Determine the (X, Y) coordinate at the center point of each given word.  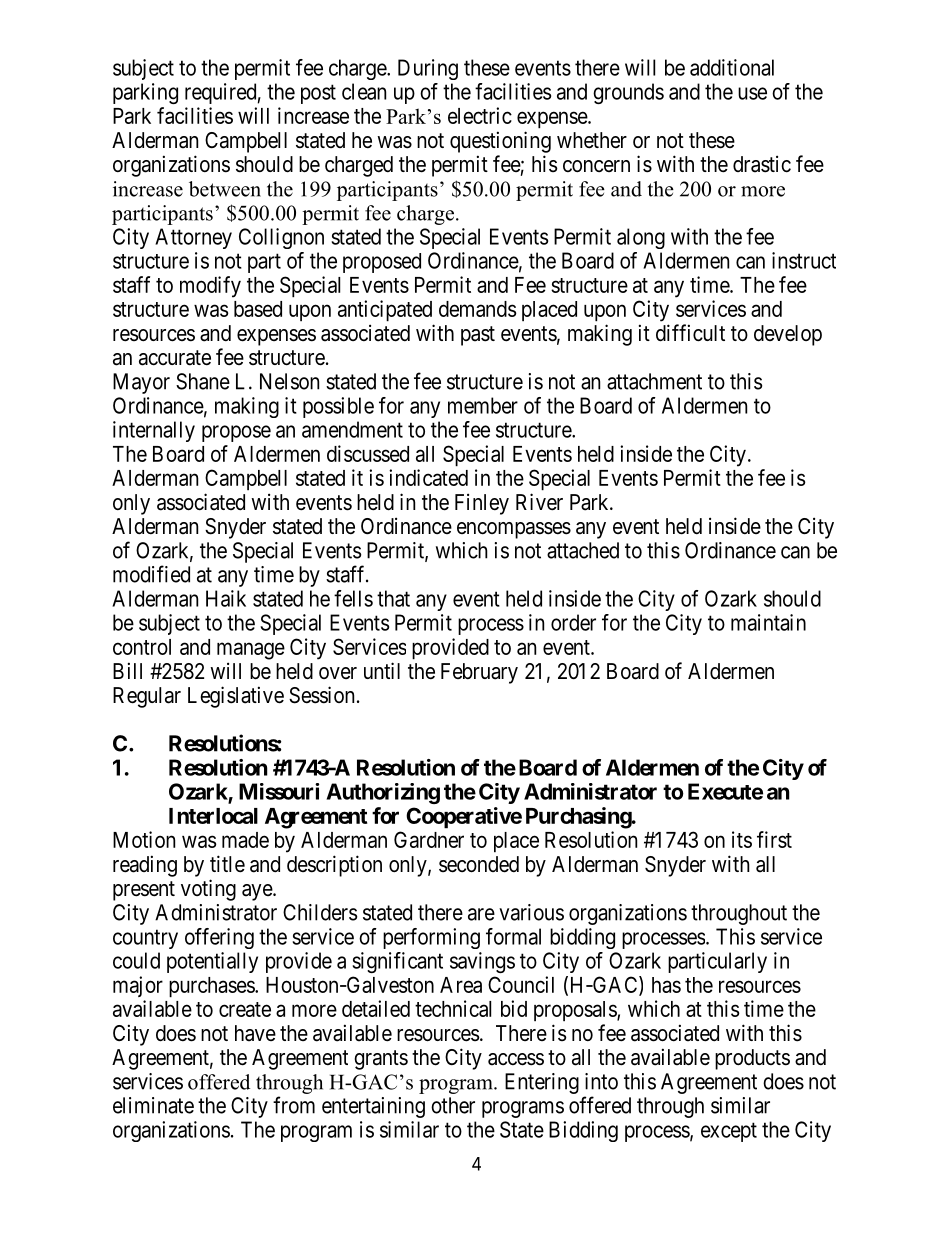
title (227, 864)
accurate (175, 358)
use (752, 93)
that (393, 598)
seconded (479, 864)
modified (151, 574)
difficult (690, 333)
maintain (768, 622)
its (742, 839)
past (478, 336)
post (318, 94)
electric (480, 115)
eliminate (153, 1105)
